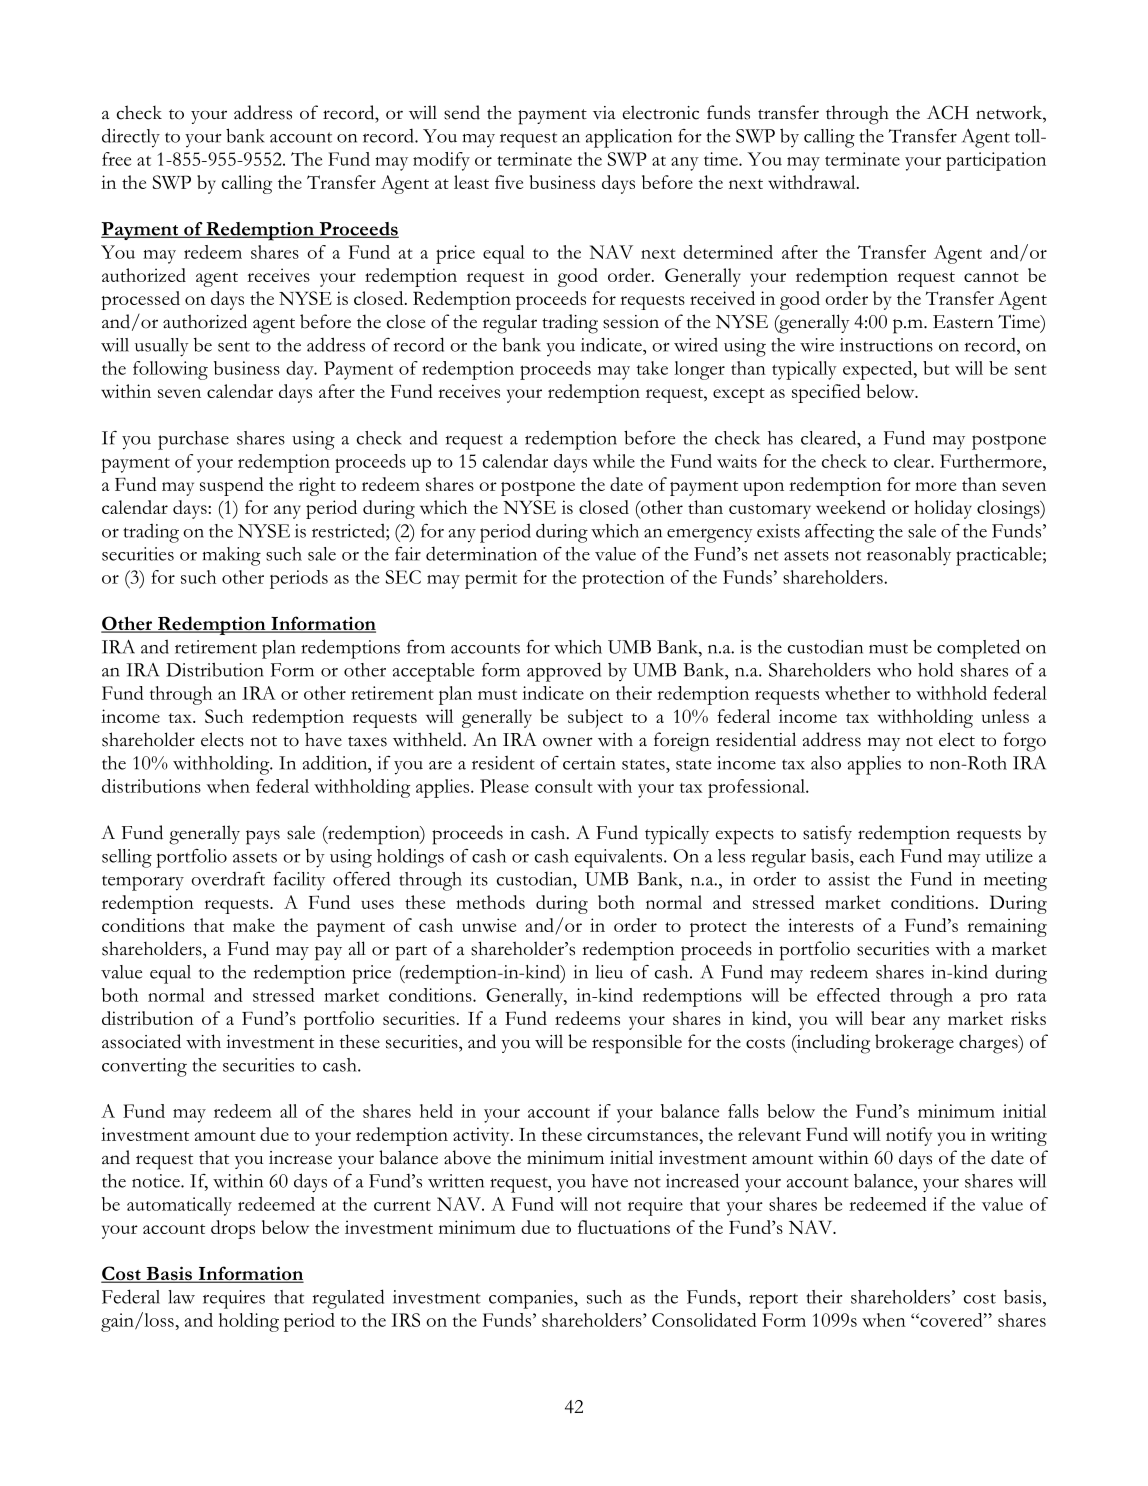 This screenshot has height=1486, width=1148. I want to click on pays, so click(263, 837).
